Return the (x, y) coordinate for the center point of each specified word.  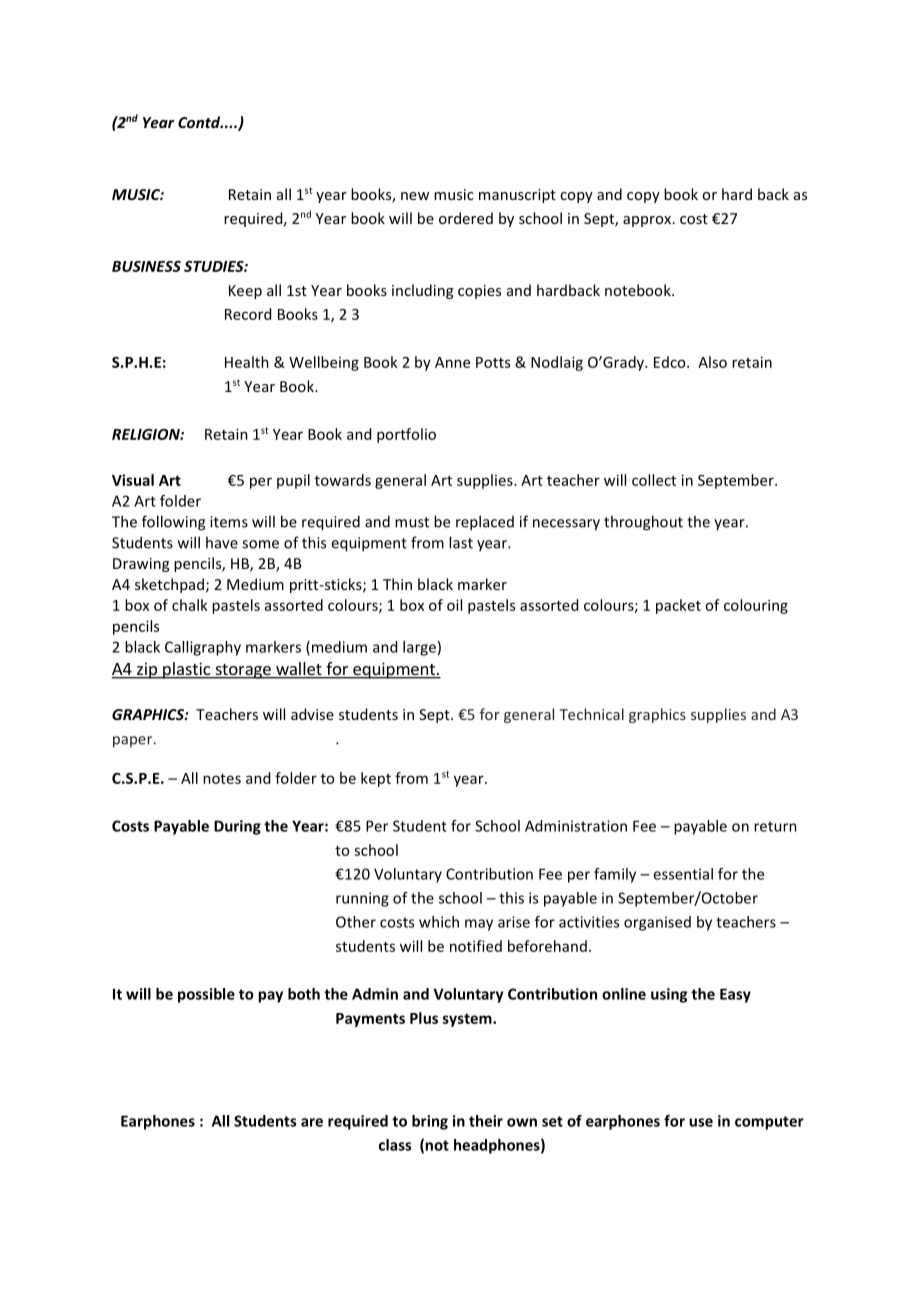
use (701, 1122)
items (229, 522)
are (312, 1122)
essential (683, 874)
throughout (643, 523)
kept (376, 779)
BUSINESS (146, 266)
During (237, 827)
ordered (466, 218)
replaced (485, 523)
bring (430, 1122)
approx (648, 221)
